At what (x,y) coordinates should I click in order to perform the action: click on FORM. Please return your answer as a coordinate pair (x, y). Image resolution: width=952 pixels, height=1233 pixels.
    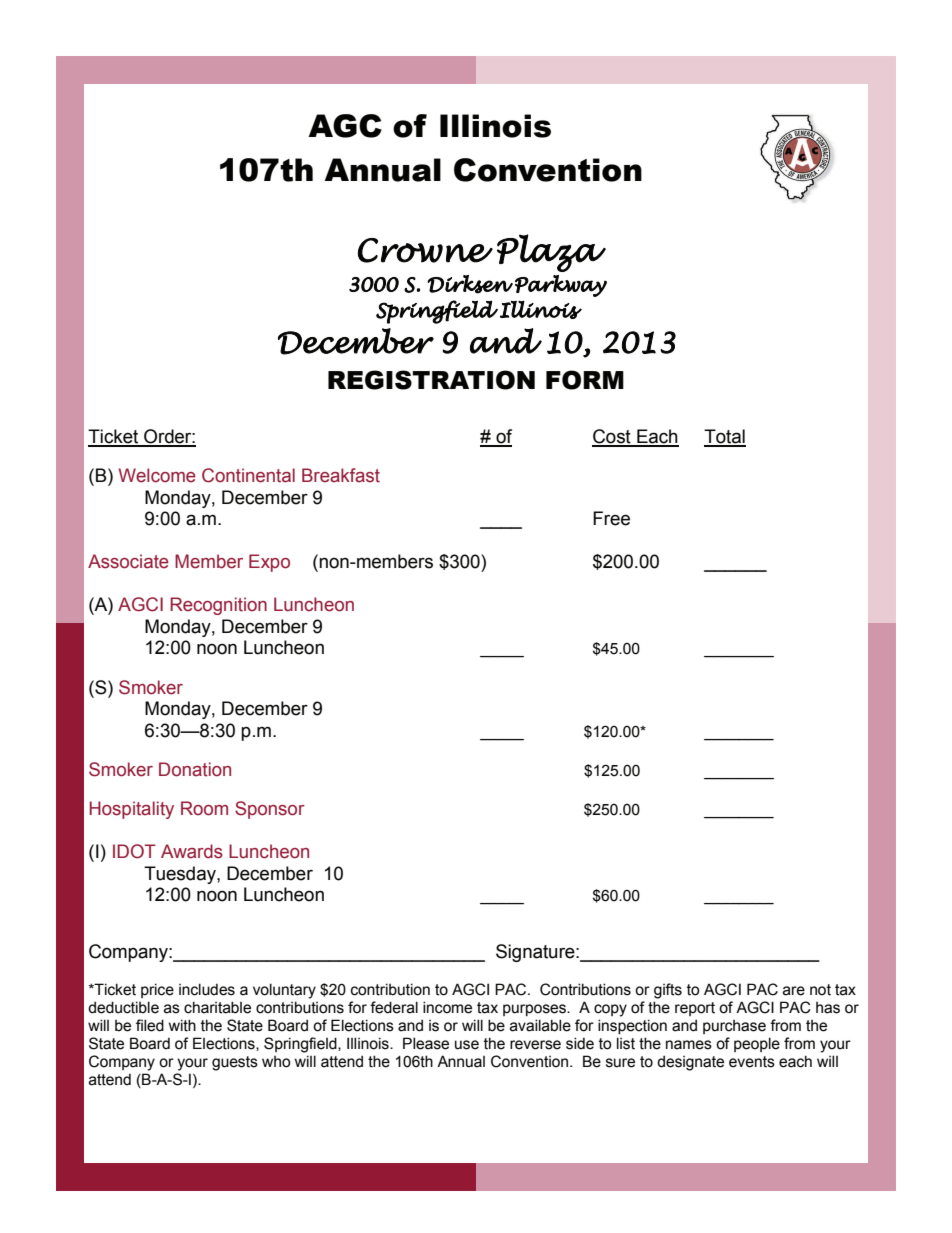
    Looking at the image, I should click on (585, 380).
